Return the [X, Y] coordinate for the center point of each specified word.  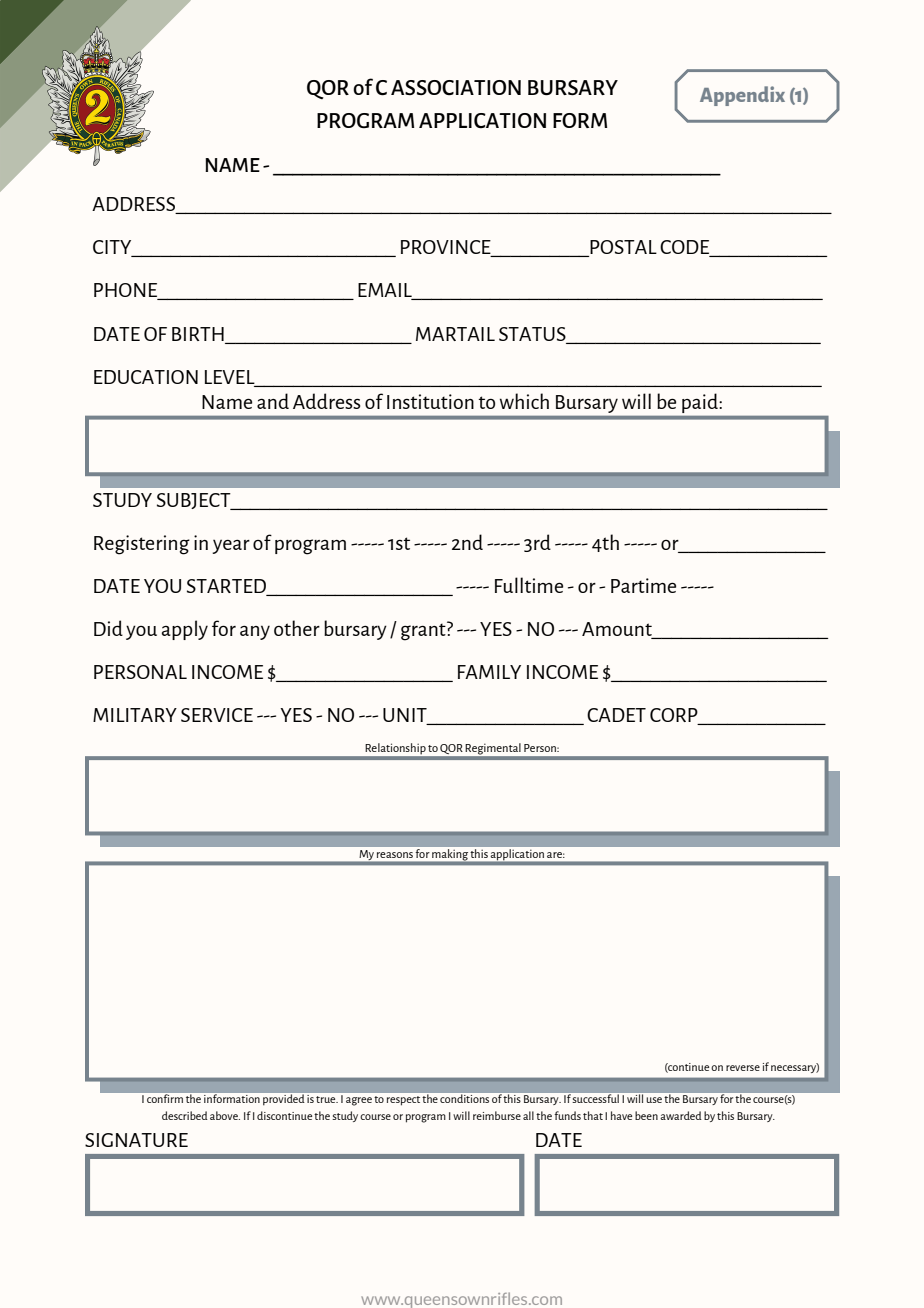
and [273, 401]
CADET [616, 715]
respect [403, 1101]
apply [184, 630]
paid [700, 403]
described [185, 1115]
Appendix [742, 96]
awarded [681, 1115]
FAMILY [489, 672]
